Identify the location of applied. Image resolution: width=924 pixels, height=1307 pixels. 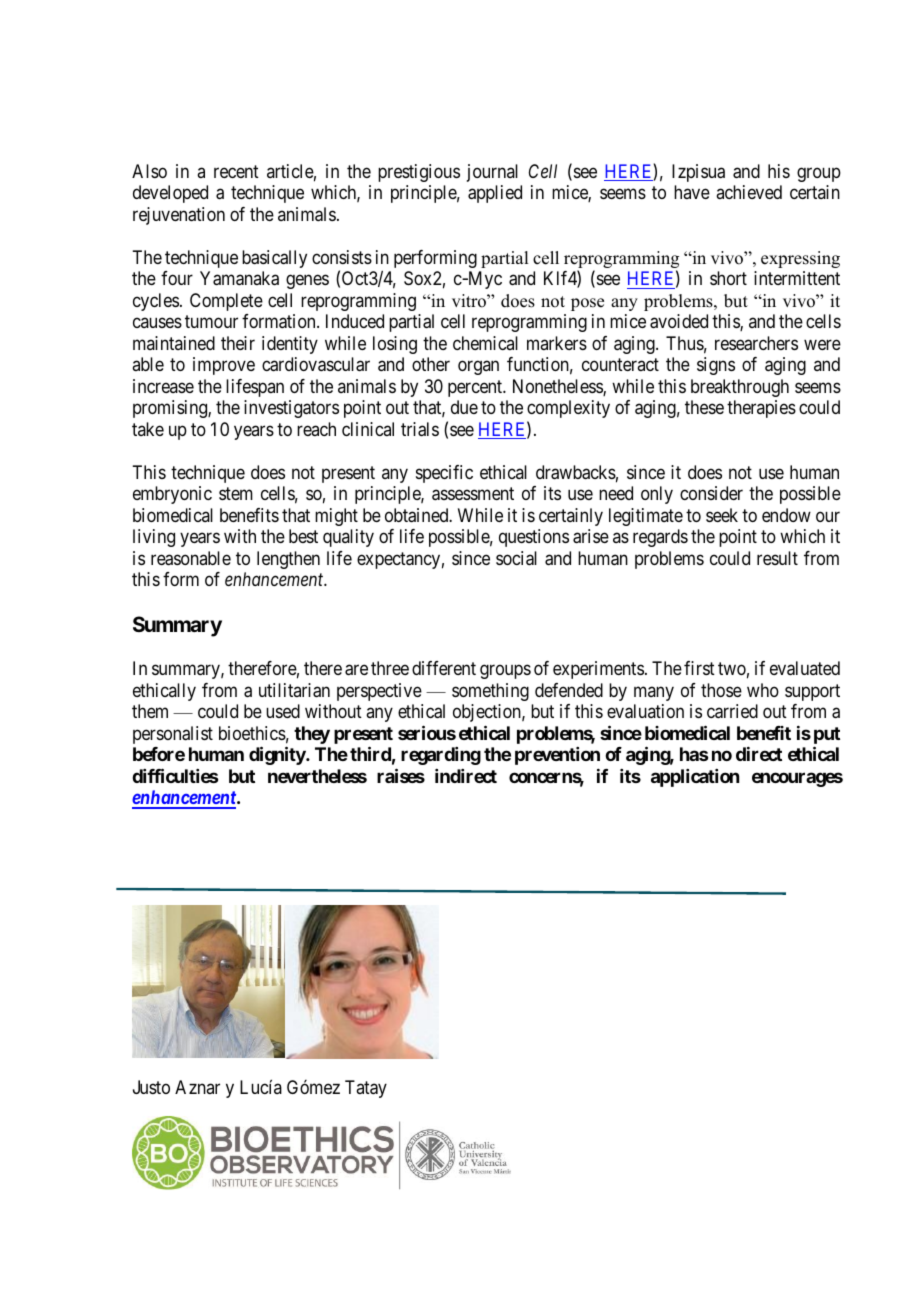
(495, 194).
